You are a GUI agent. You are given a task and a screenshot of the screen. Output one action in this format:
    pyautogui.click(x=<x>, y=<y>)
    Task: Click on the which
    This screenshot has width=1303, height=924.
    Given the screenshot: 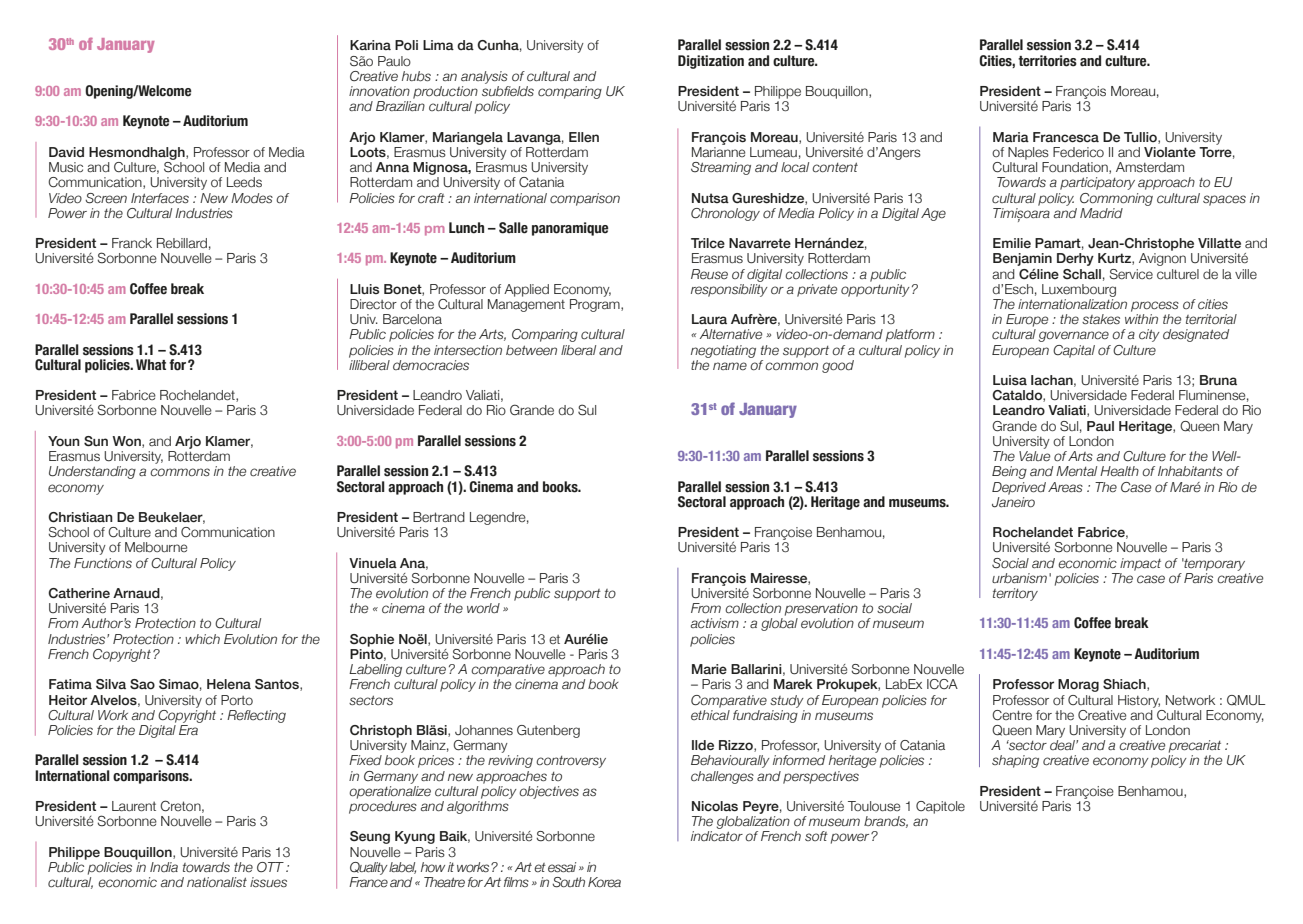 What is the action you would take?
    pyautogui.click(x=202, y=639)
